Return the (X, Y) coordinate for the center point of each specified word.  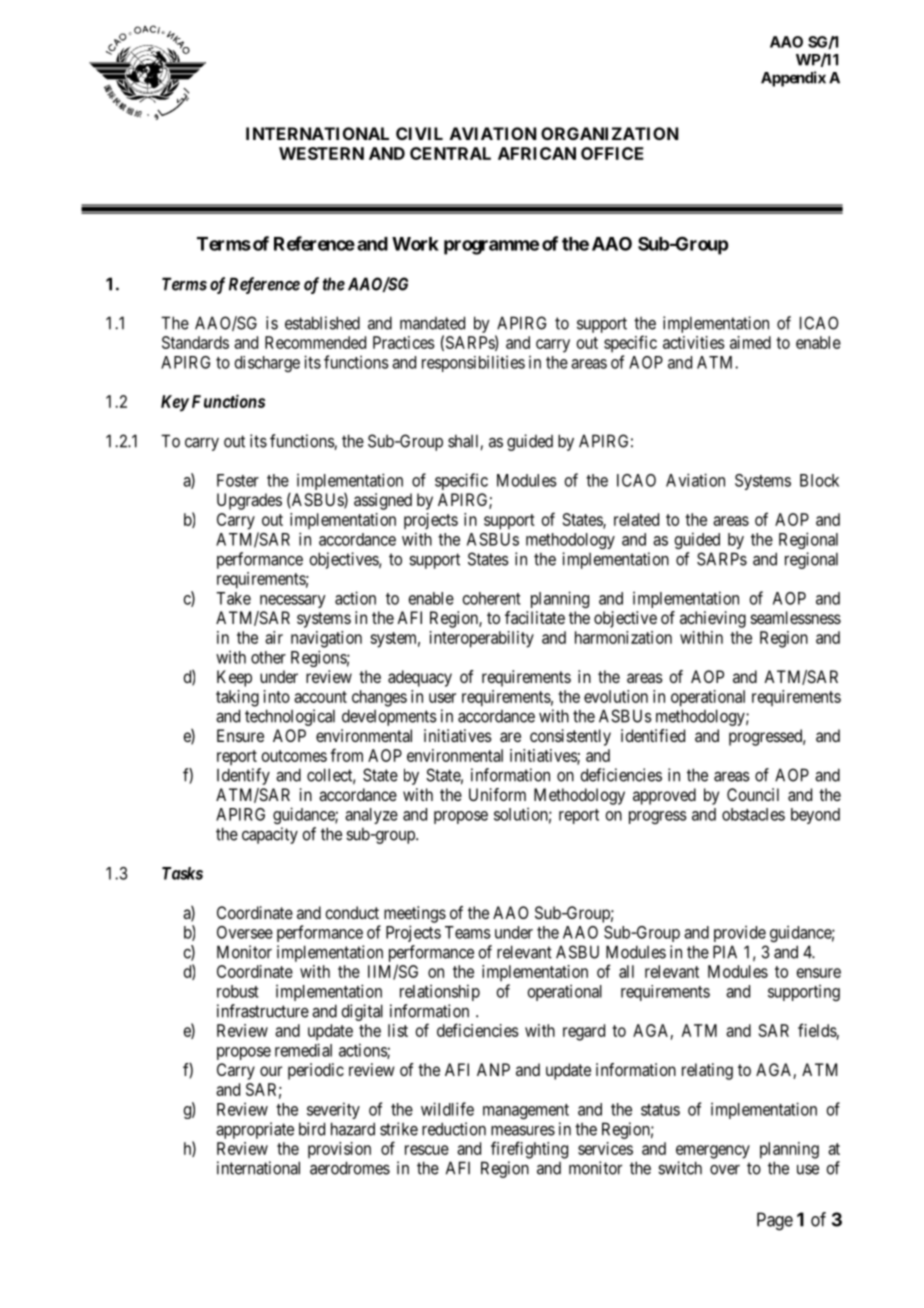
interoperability (482, 639)
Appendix (793, 79)
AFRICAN (537, 153)
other (268, 657)
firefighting (529, 1150)
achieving (713, 619)
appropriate (255, 1130)
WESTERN (321, 153)
